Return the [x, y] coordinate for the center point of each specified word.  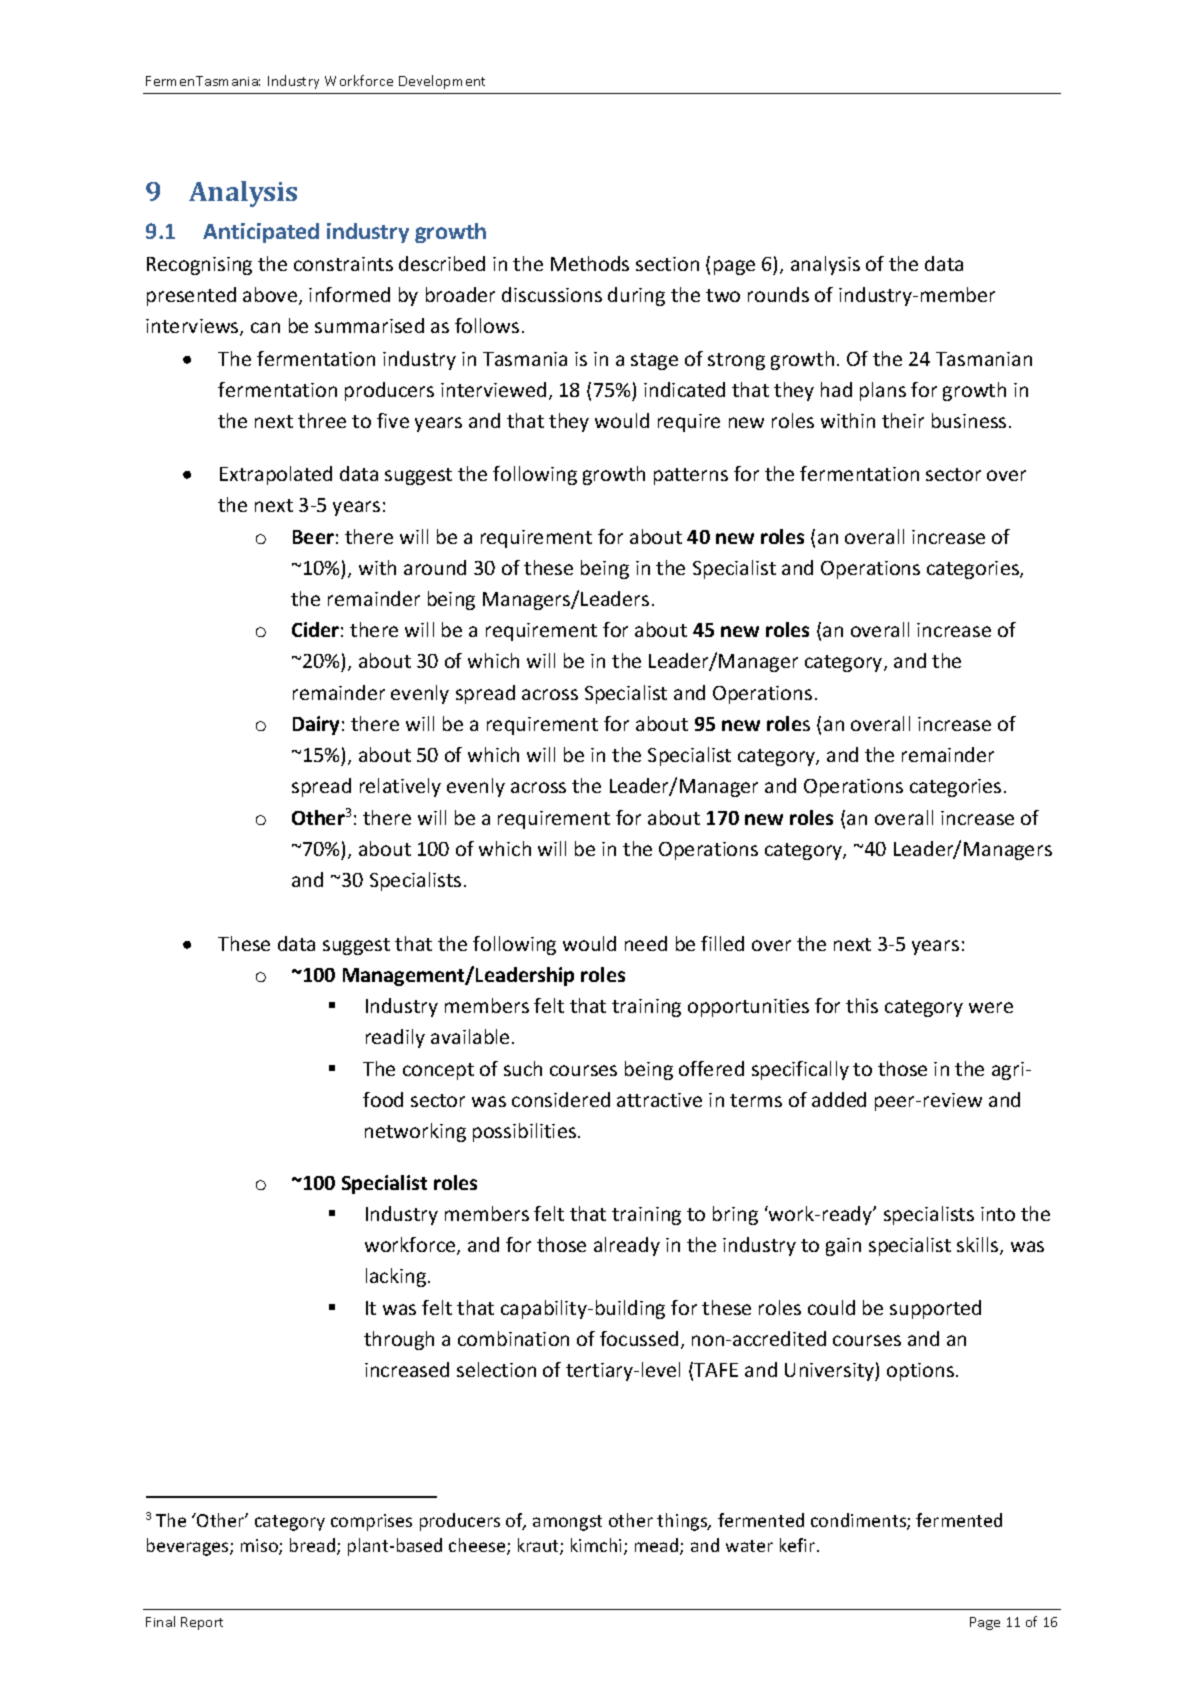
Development [442, 82]
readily [395, 1038]
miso [260, 1547]
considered [561, 1099]
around [435, 567]
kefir [797, 1545]
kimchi [596, 1545]
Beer [313, 537]
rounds [778, 294]
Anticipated [261, 233]
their [903, 420]
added [839, 1099]
